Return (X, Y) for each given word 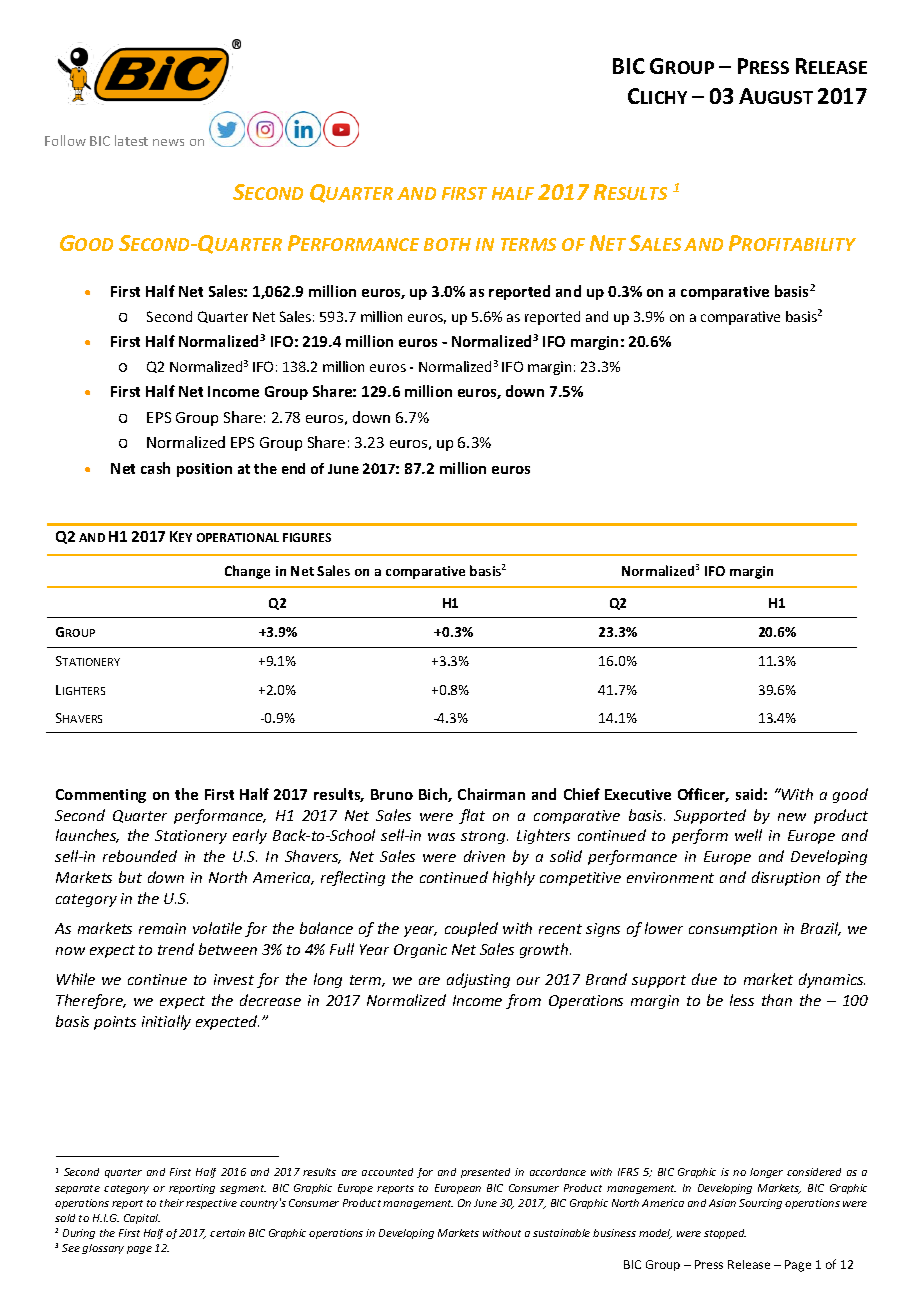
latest (131, 140)
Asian (722, 1203)
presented (485, 1173)
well (748, 835)
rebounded (140, 856)
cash (155, 468)
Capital (142, 1219)
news (168, 142)
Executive (638, 794)
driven (484, 856)
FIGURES (307, 537)
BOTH (447, 244)
